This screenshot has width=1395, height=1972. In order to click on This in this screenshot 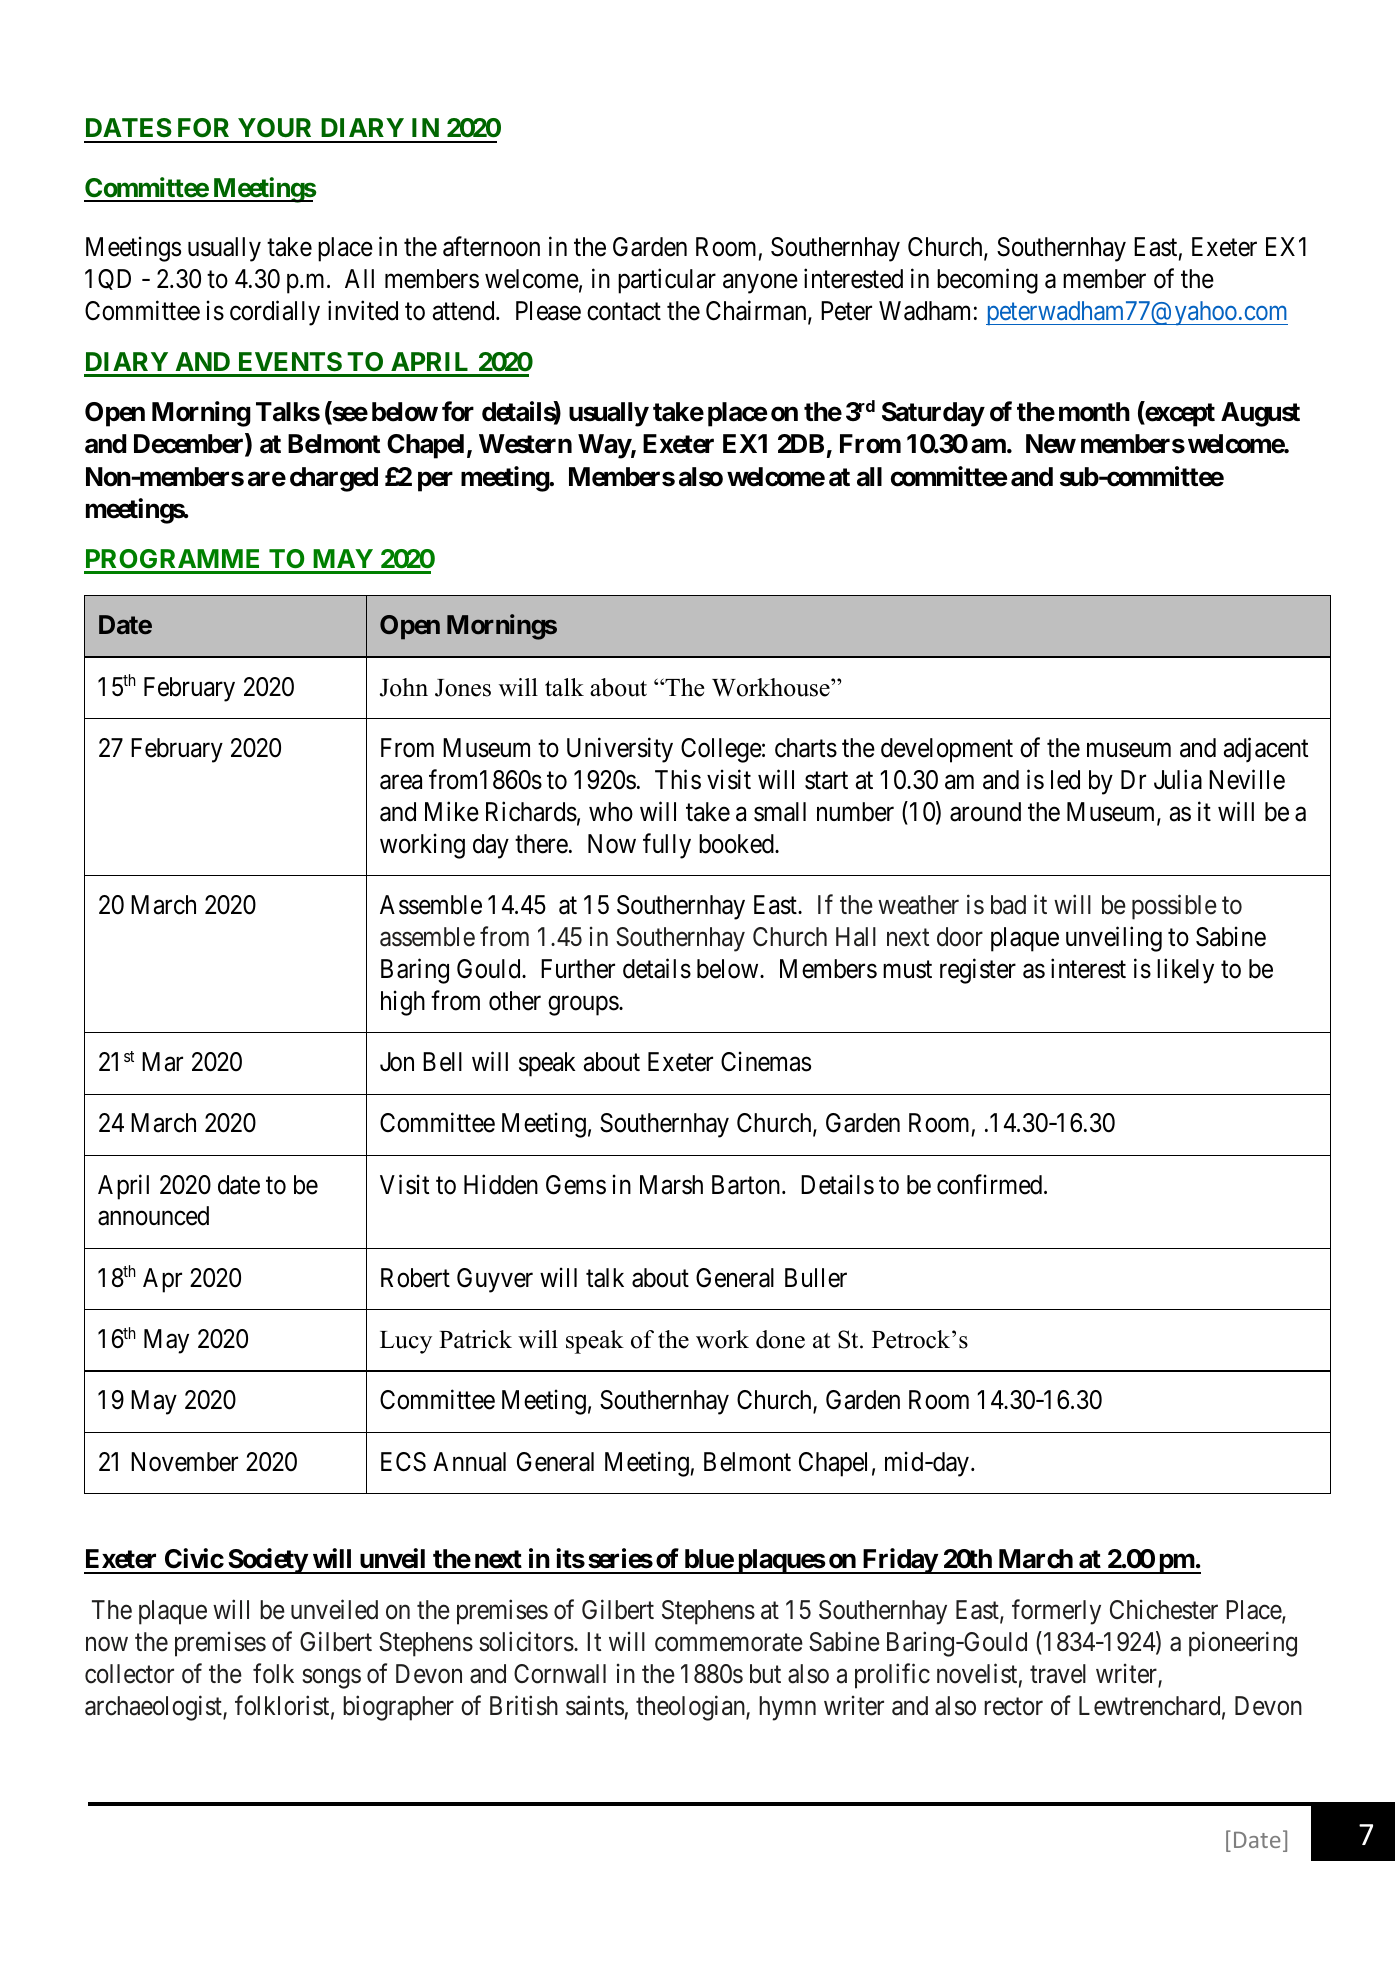, I will do `click(678, 779)`.
